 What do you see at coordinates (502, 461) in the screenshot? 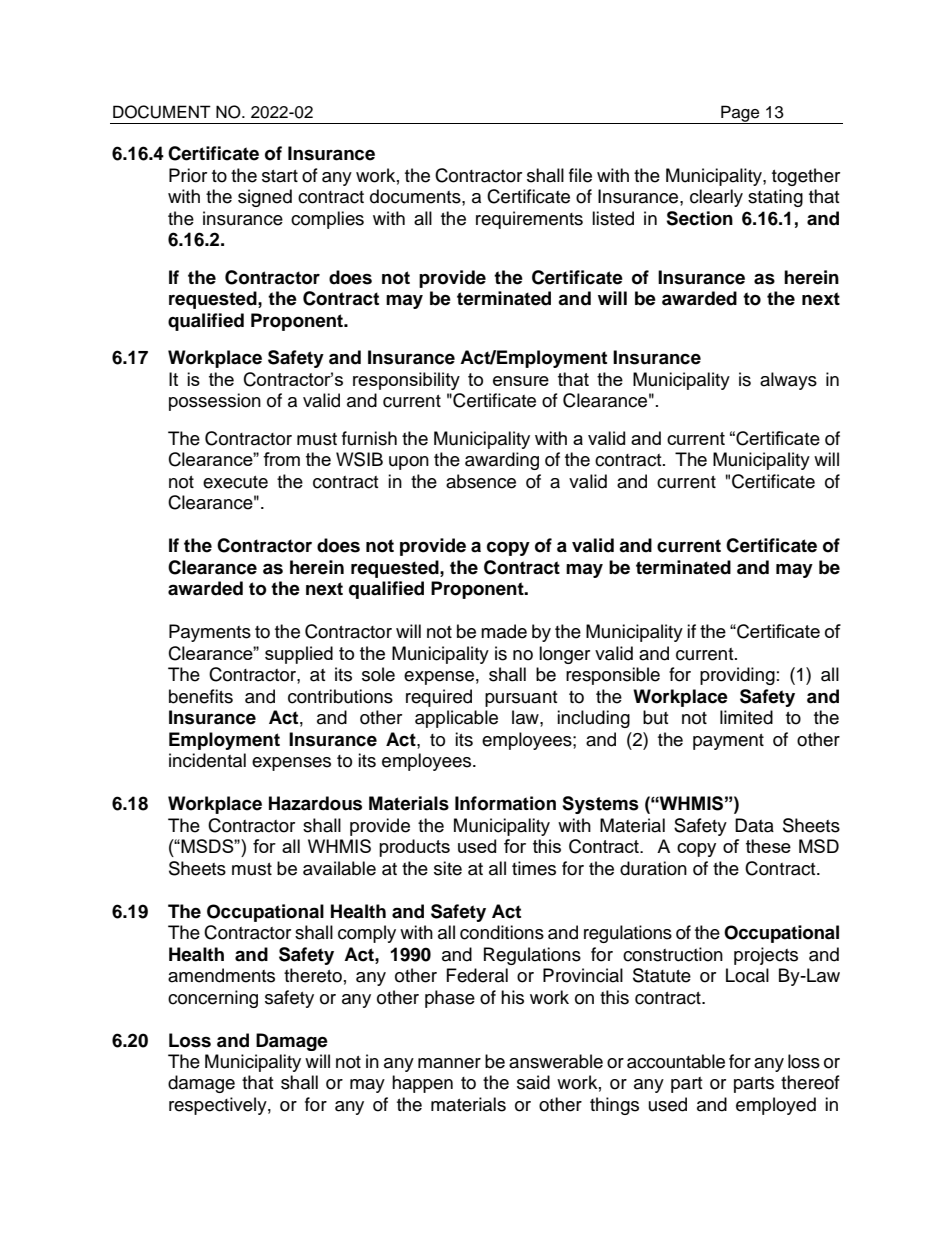
I see `awarding` at bounding box center [502, 461].
